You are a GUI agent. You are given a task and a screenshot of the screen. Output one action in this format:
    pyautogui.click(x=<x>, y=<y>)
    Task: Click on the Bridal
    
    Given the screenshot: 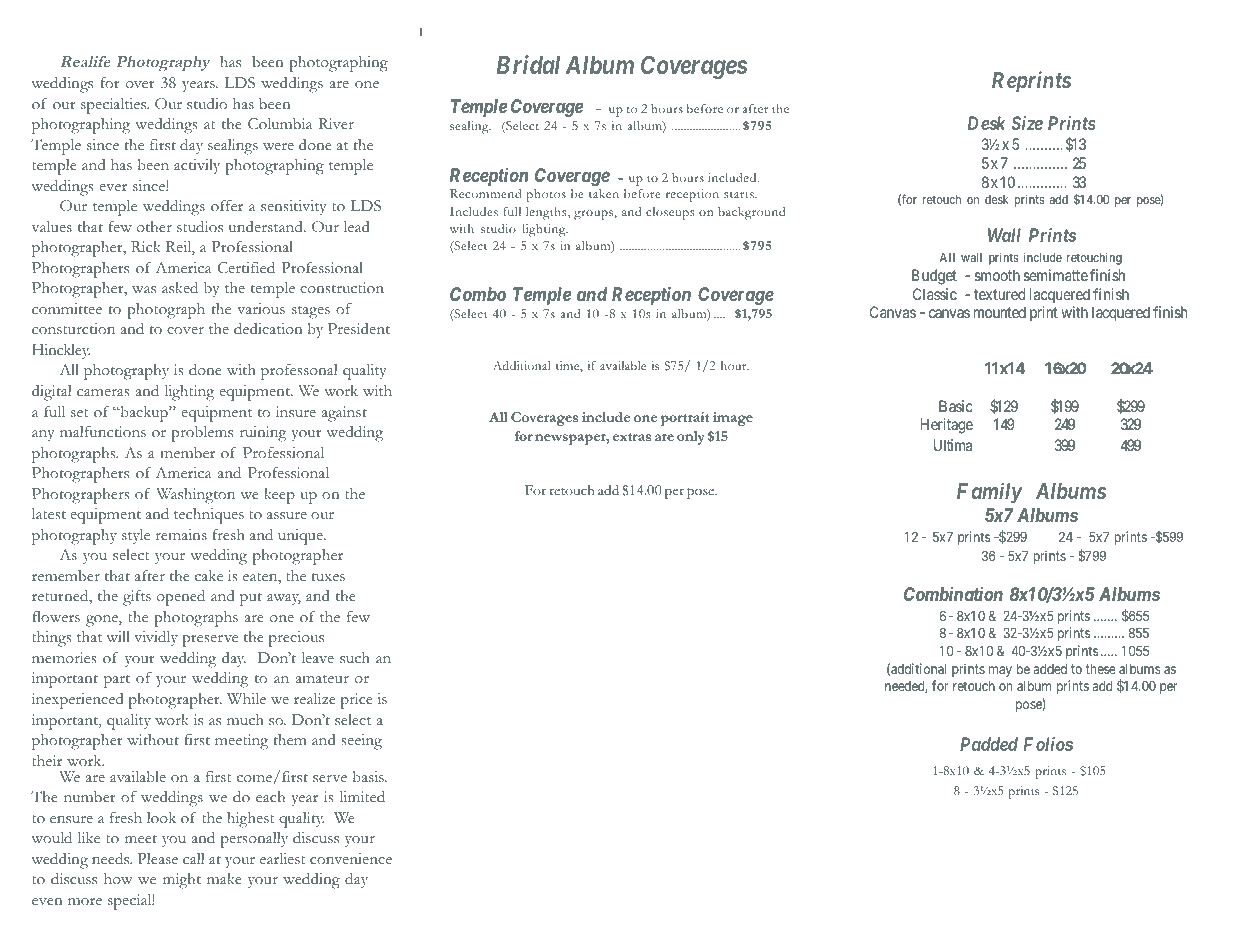 What is the action you would take?
    pyautogui.click(x=528, y=64)
